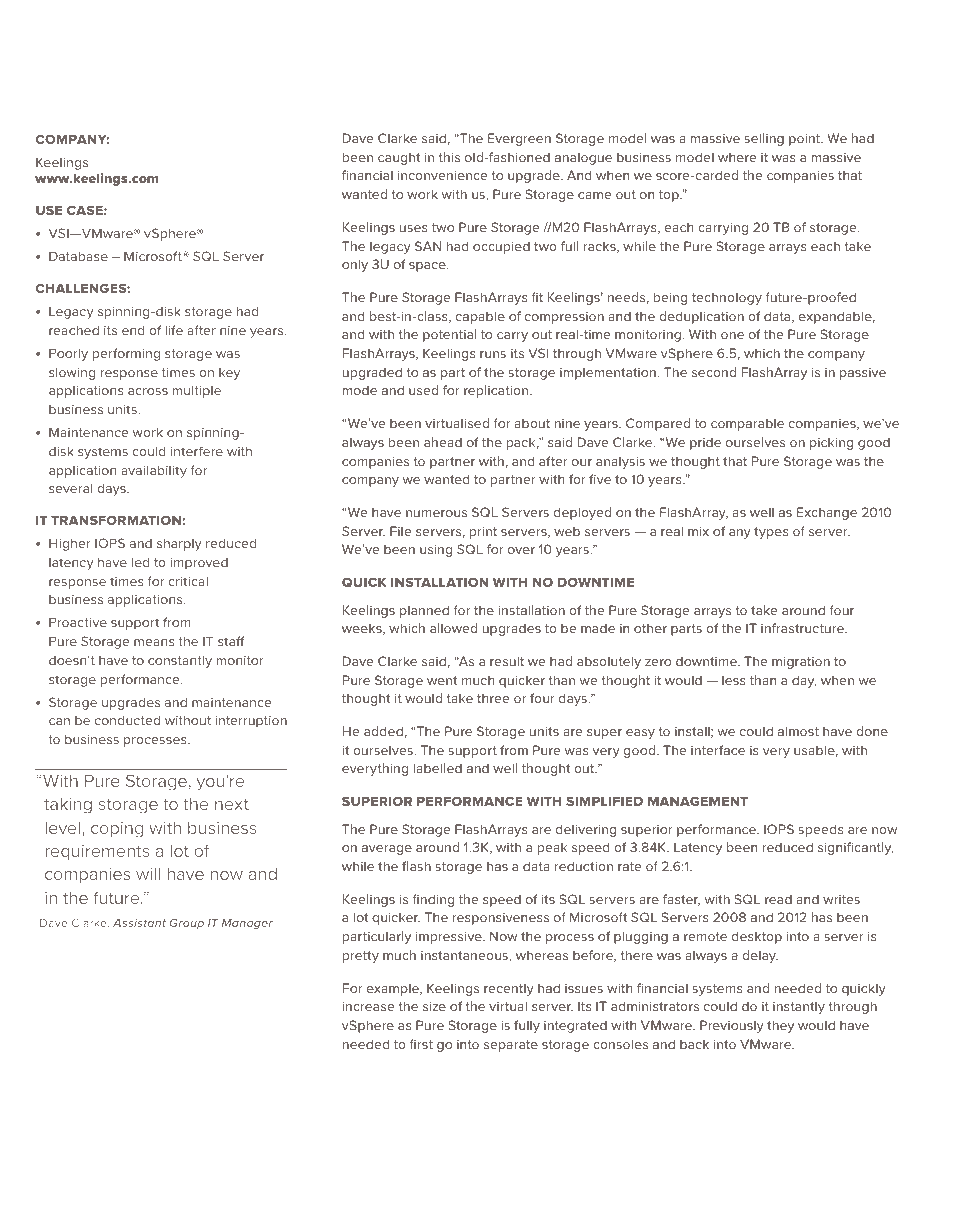 This document has height=1232, width=953. Describe the element at coordinates (187, 923) in the document. I see `Group` at that location.
